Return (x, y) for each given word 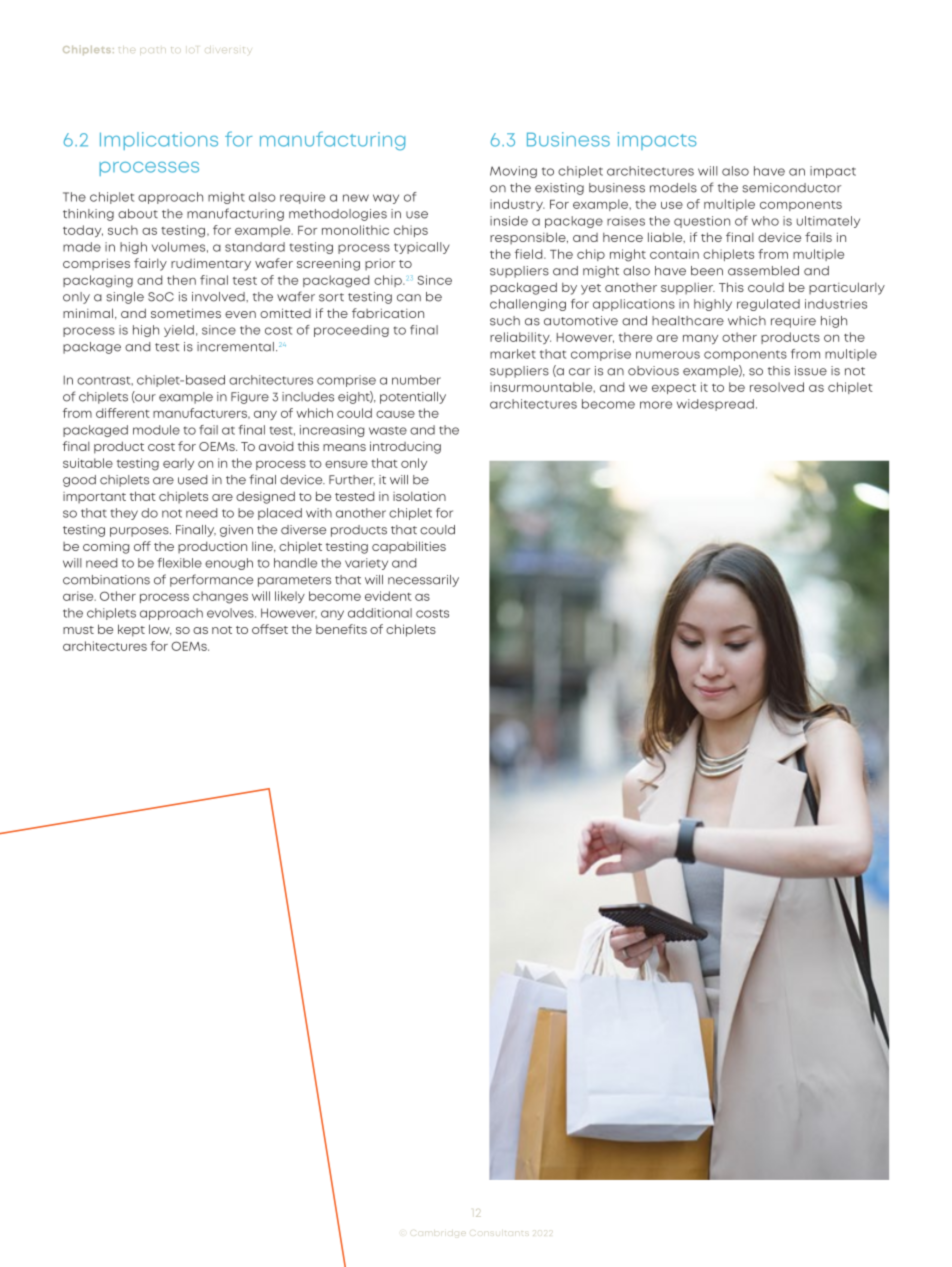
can (409, 298)
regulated (768, 305)
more (656, 405)
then (181, 280)
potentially (413, 398)
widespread (715, 405)
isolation (419, 496)
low (160, 630)
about (138, 214)
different (123, 413)
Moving (513, 172)
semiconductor (791, 188)
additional (380, 613)
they (124, 514)
